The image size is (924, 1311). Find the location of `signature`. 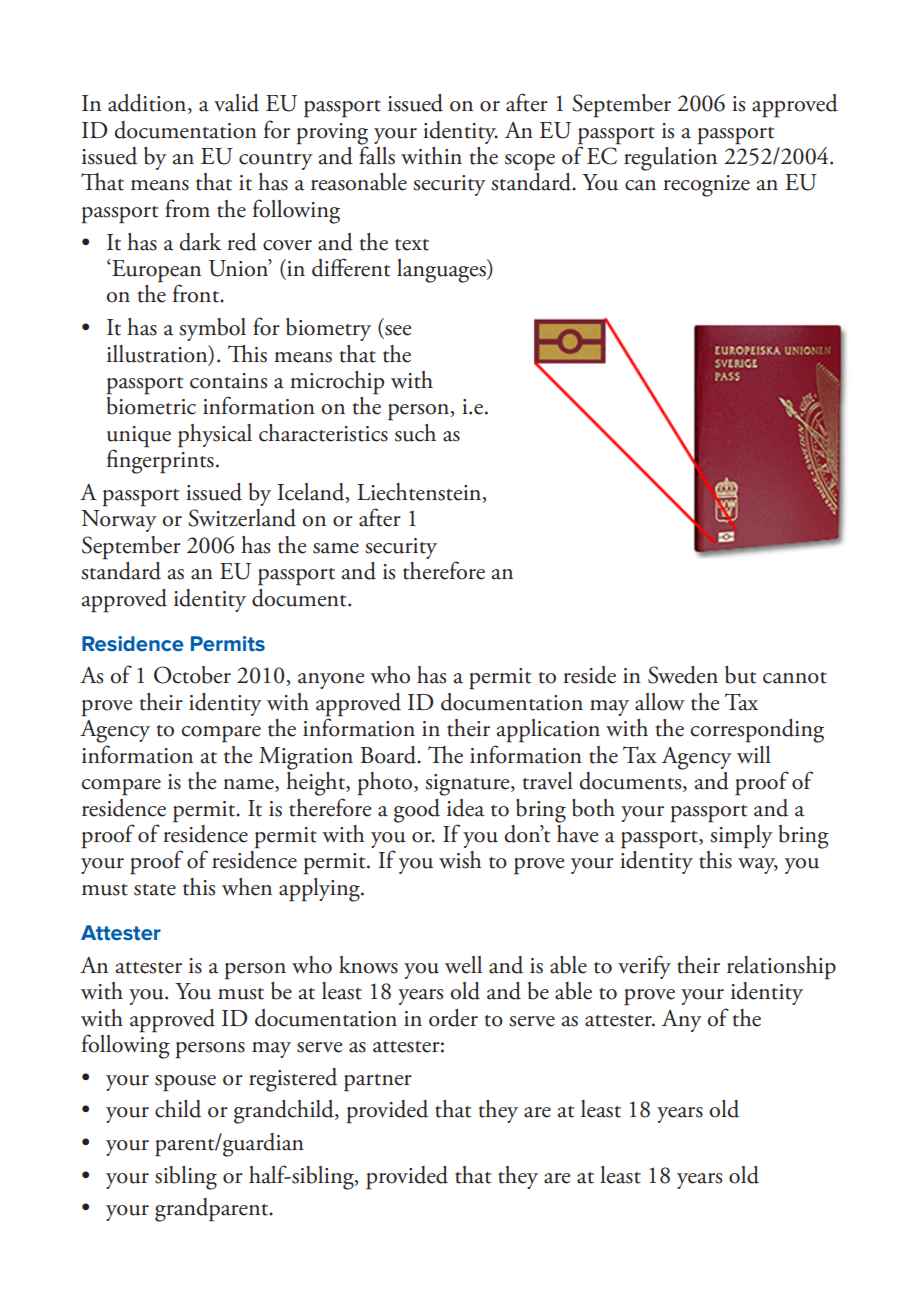

signature is located at coordinates (468, 785).
